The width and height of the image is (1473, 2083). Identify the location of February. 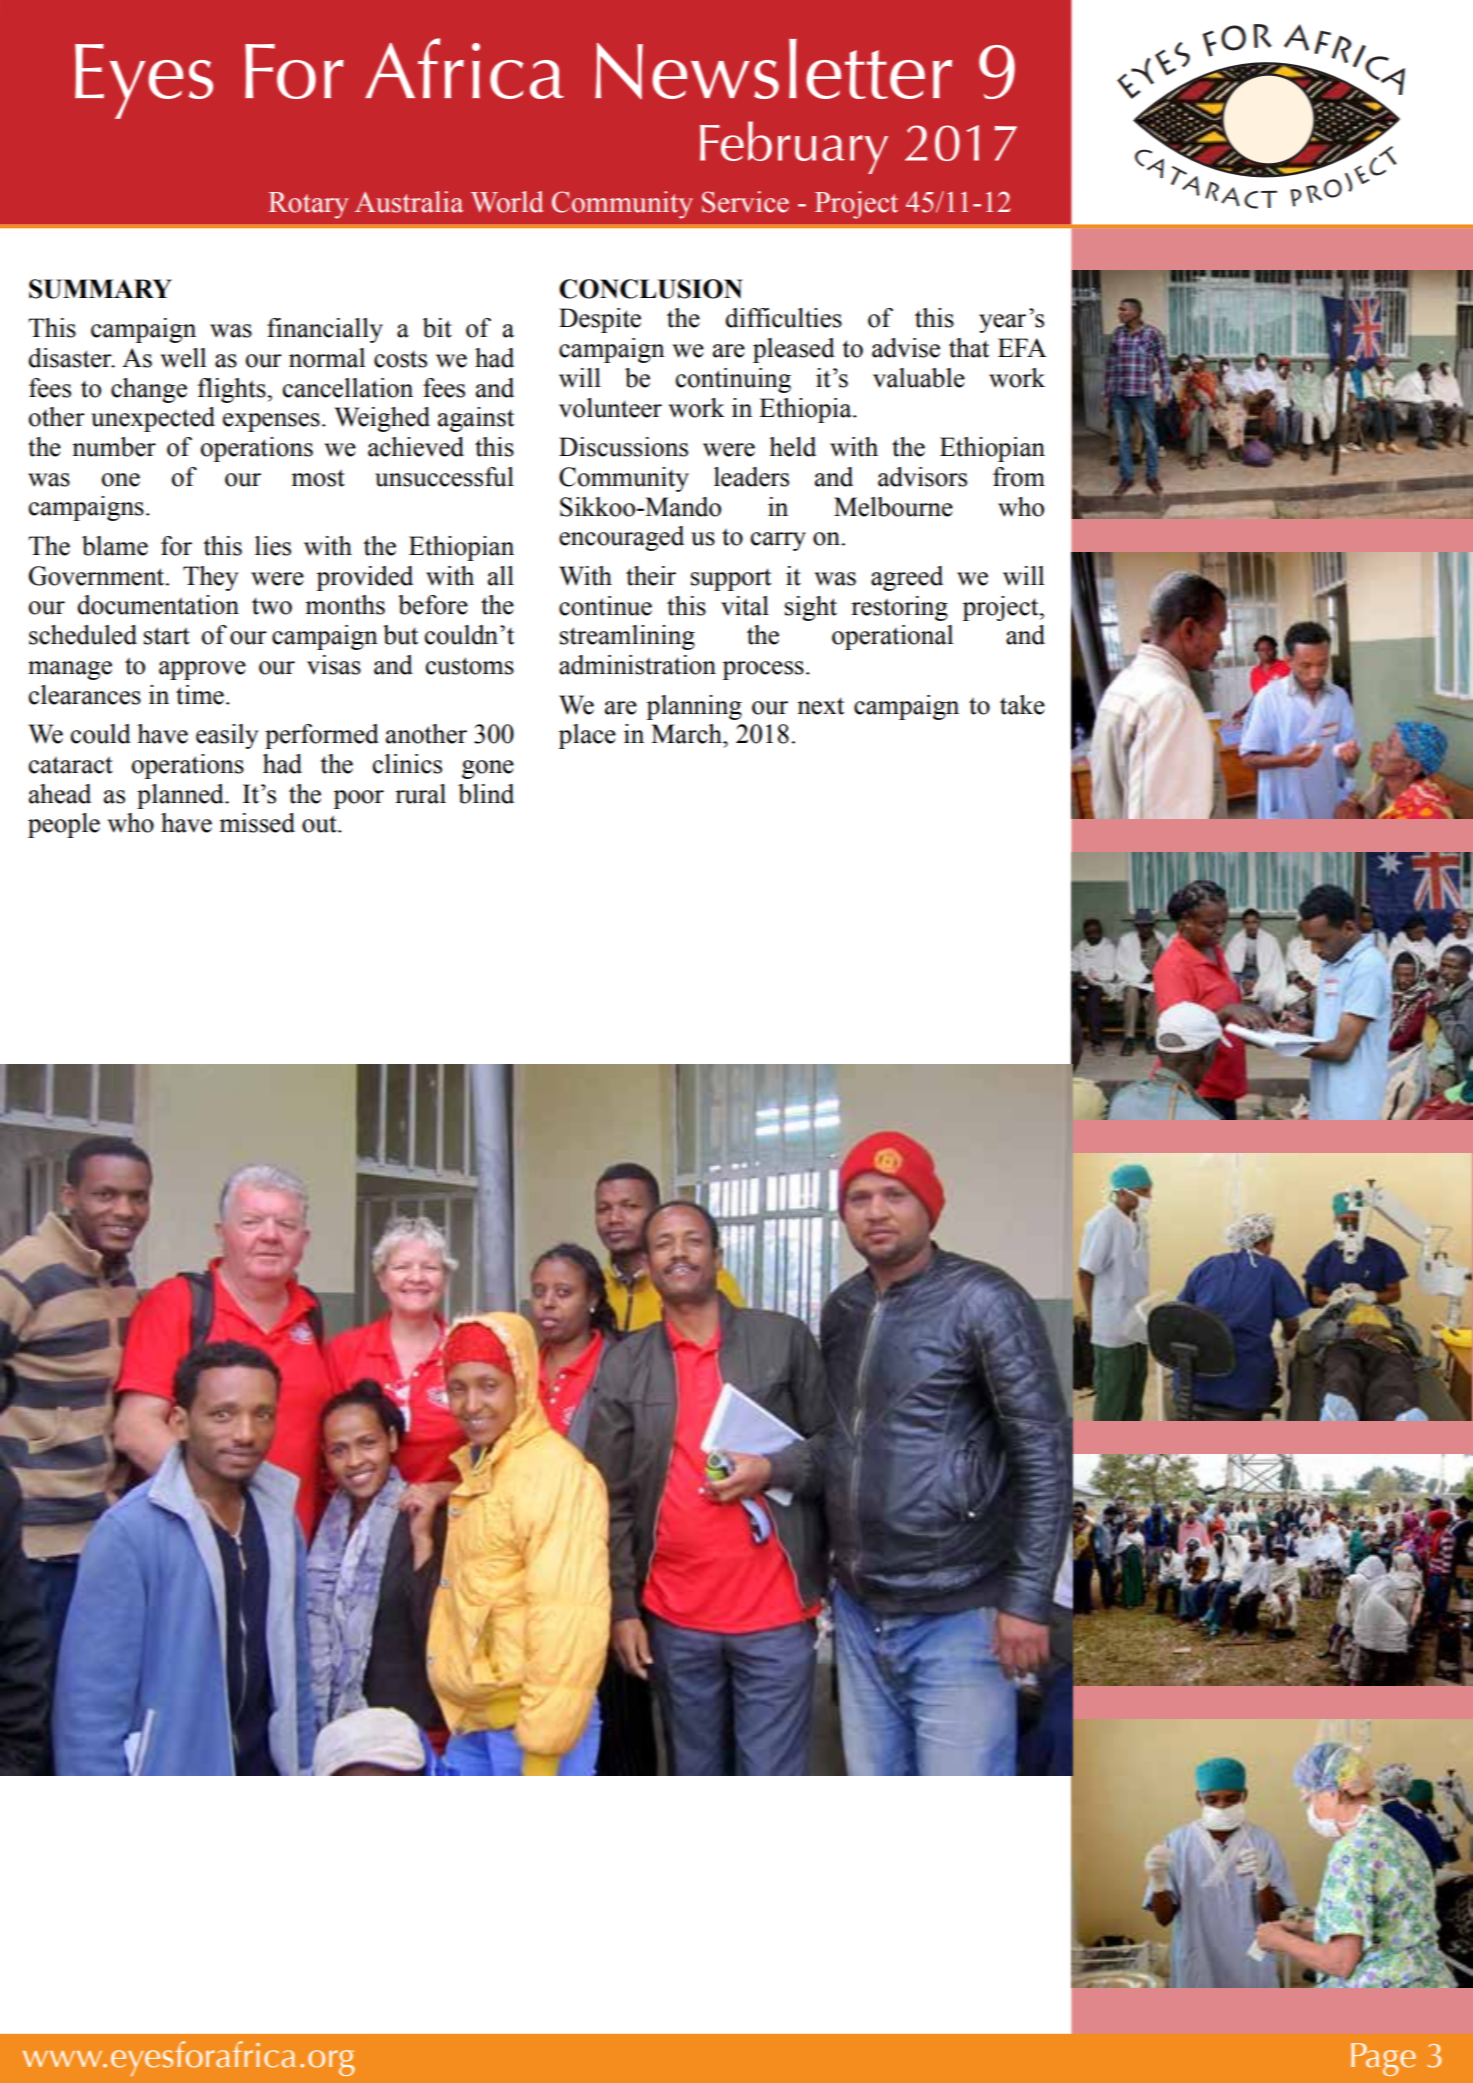
(794, 147).
